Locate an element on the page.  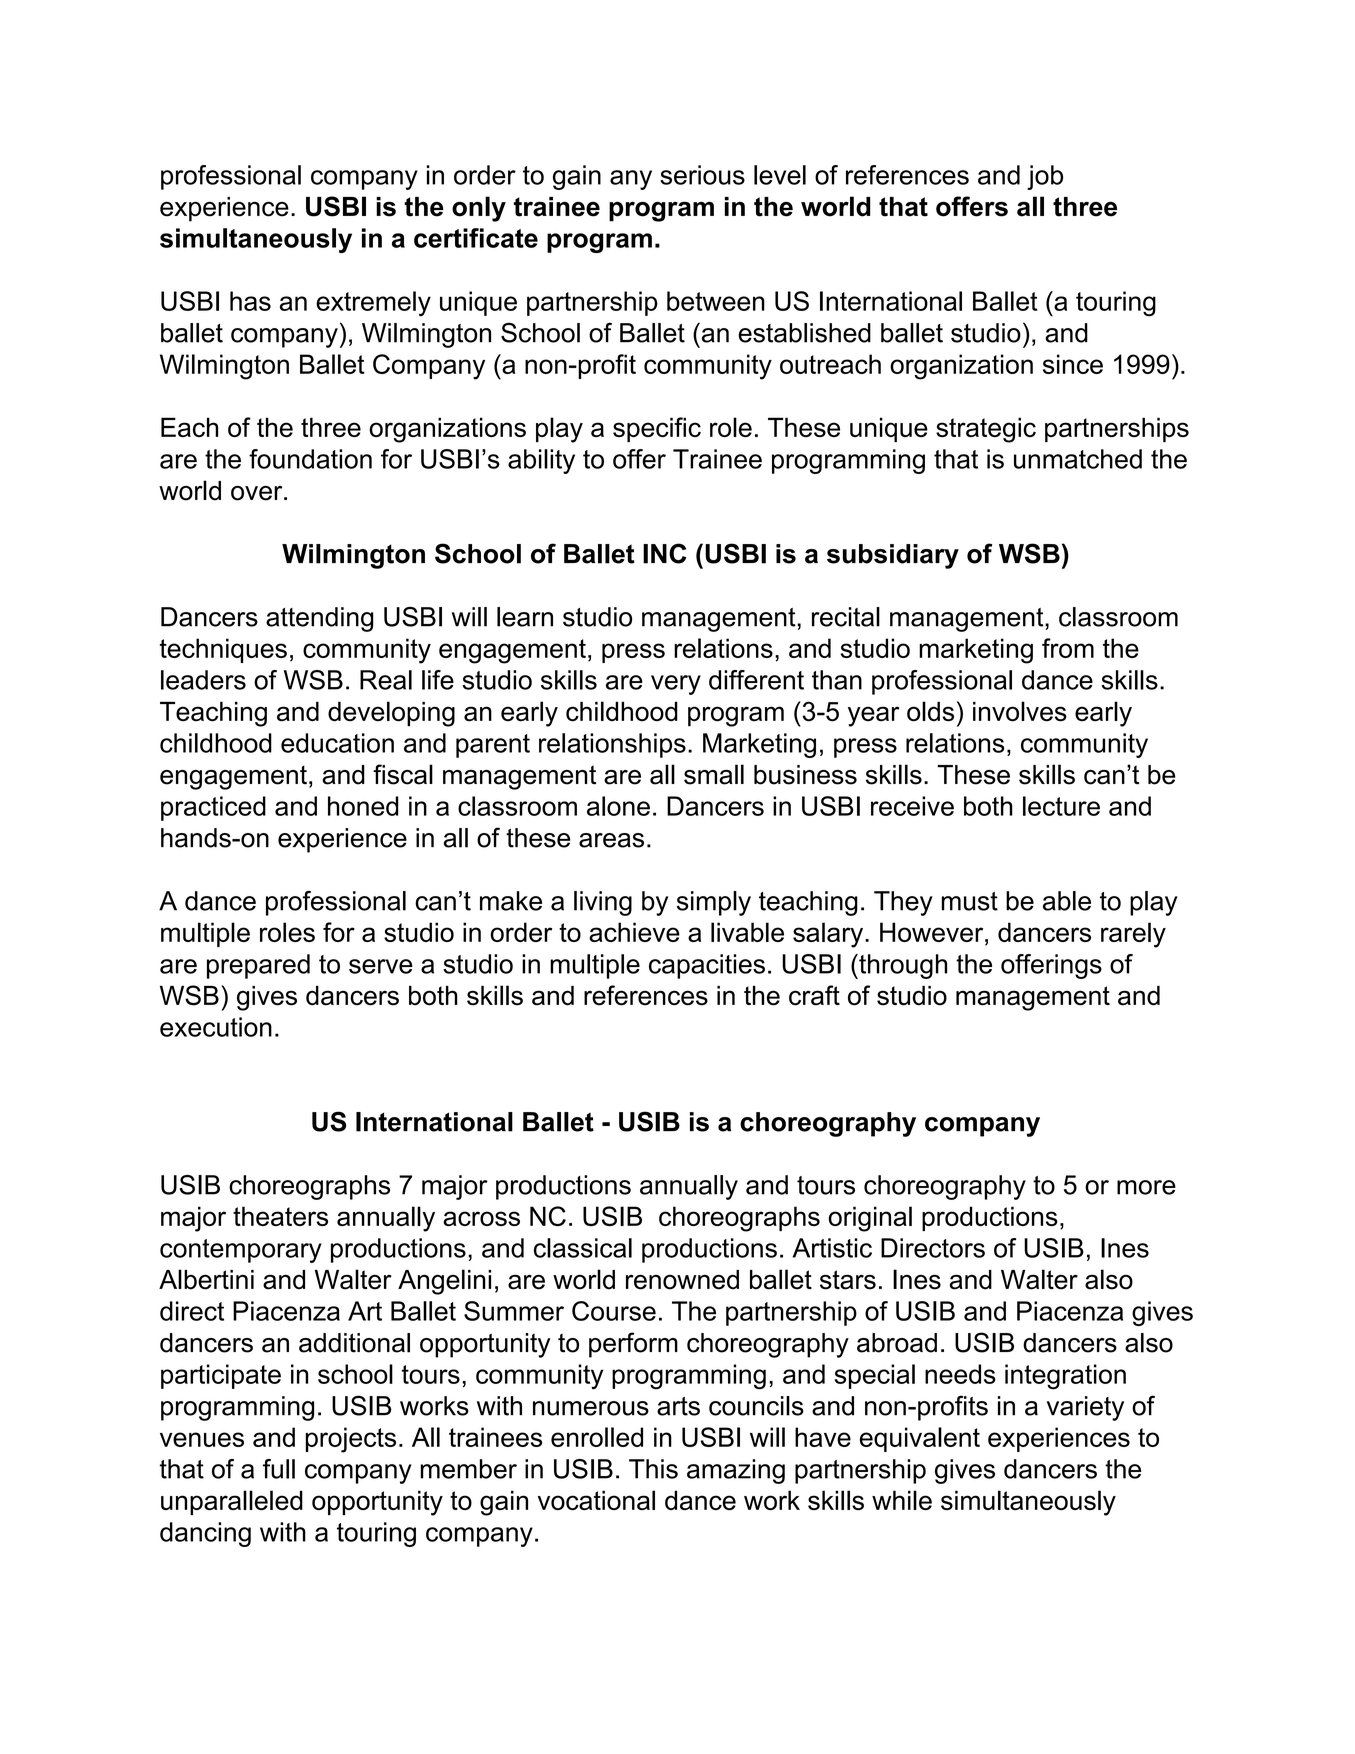
has is located at coordinates (250, 301).
